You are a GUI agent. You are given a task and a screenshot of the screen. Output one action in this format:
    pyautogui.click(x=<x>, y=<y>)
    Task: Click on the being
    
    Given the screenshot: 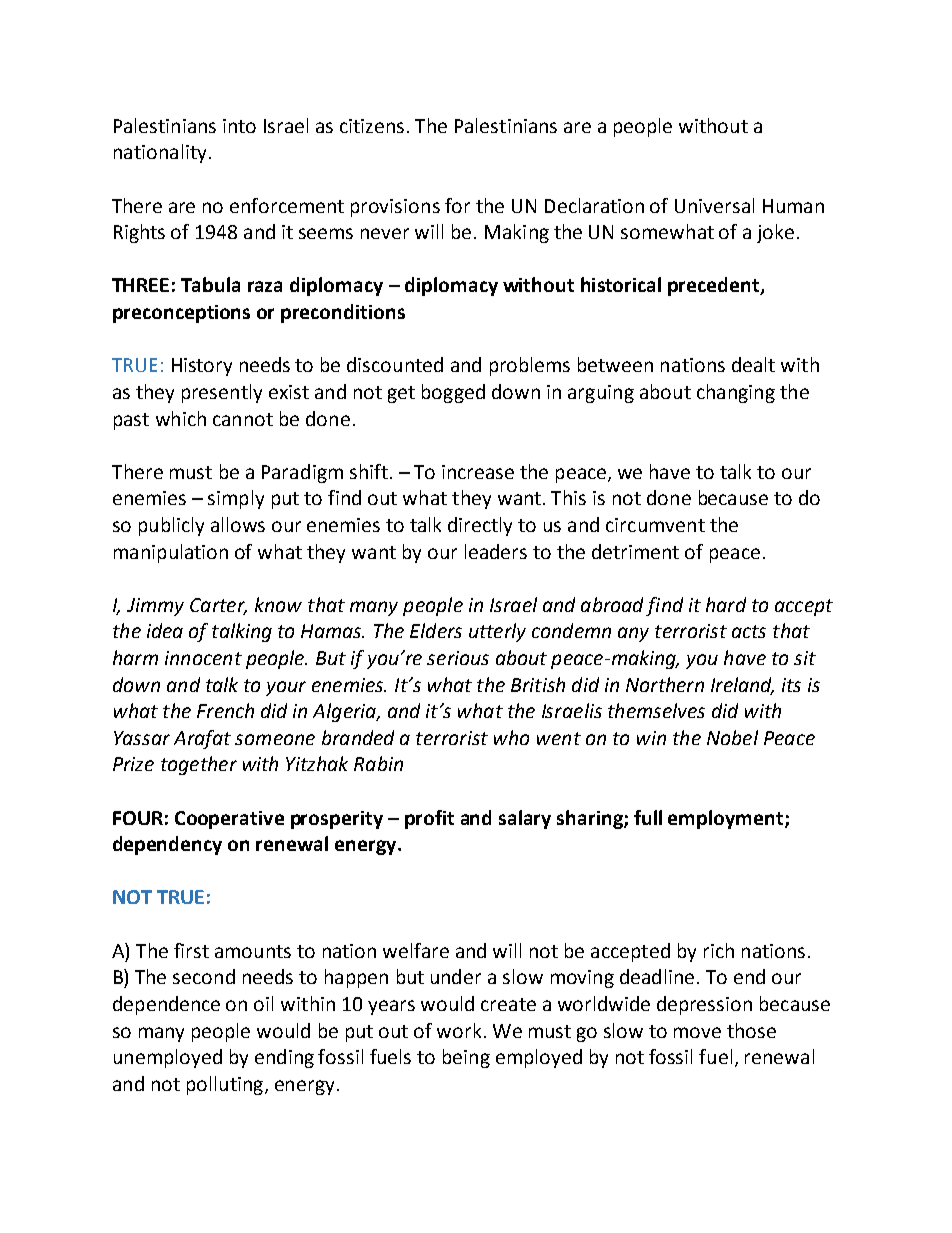 What is the action you would take?
    pyautogui.click(x=466, y=1058)
